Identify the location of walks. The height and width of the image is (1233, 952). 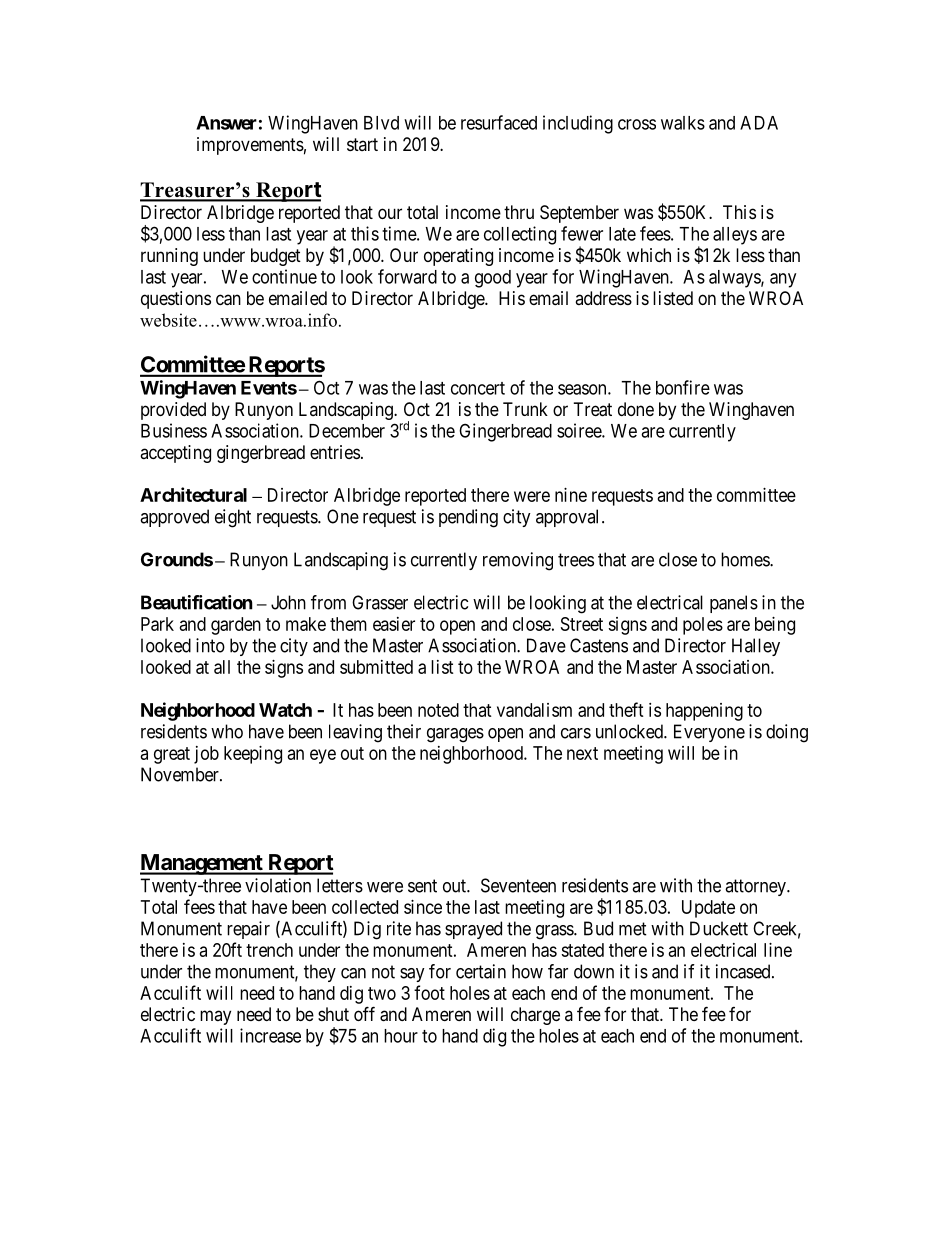
(683, 123).
